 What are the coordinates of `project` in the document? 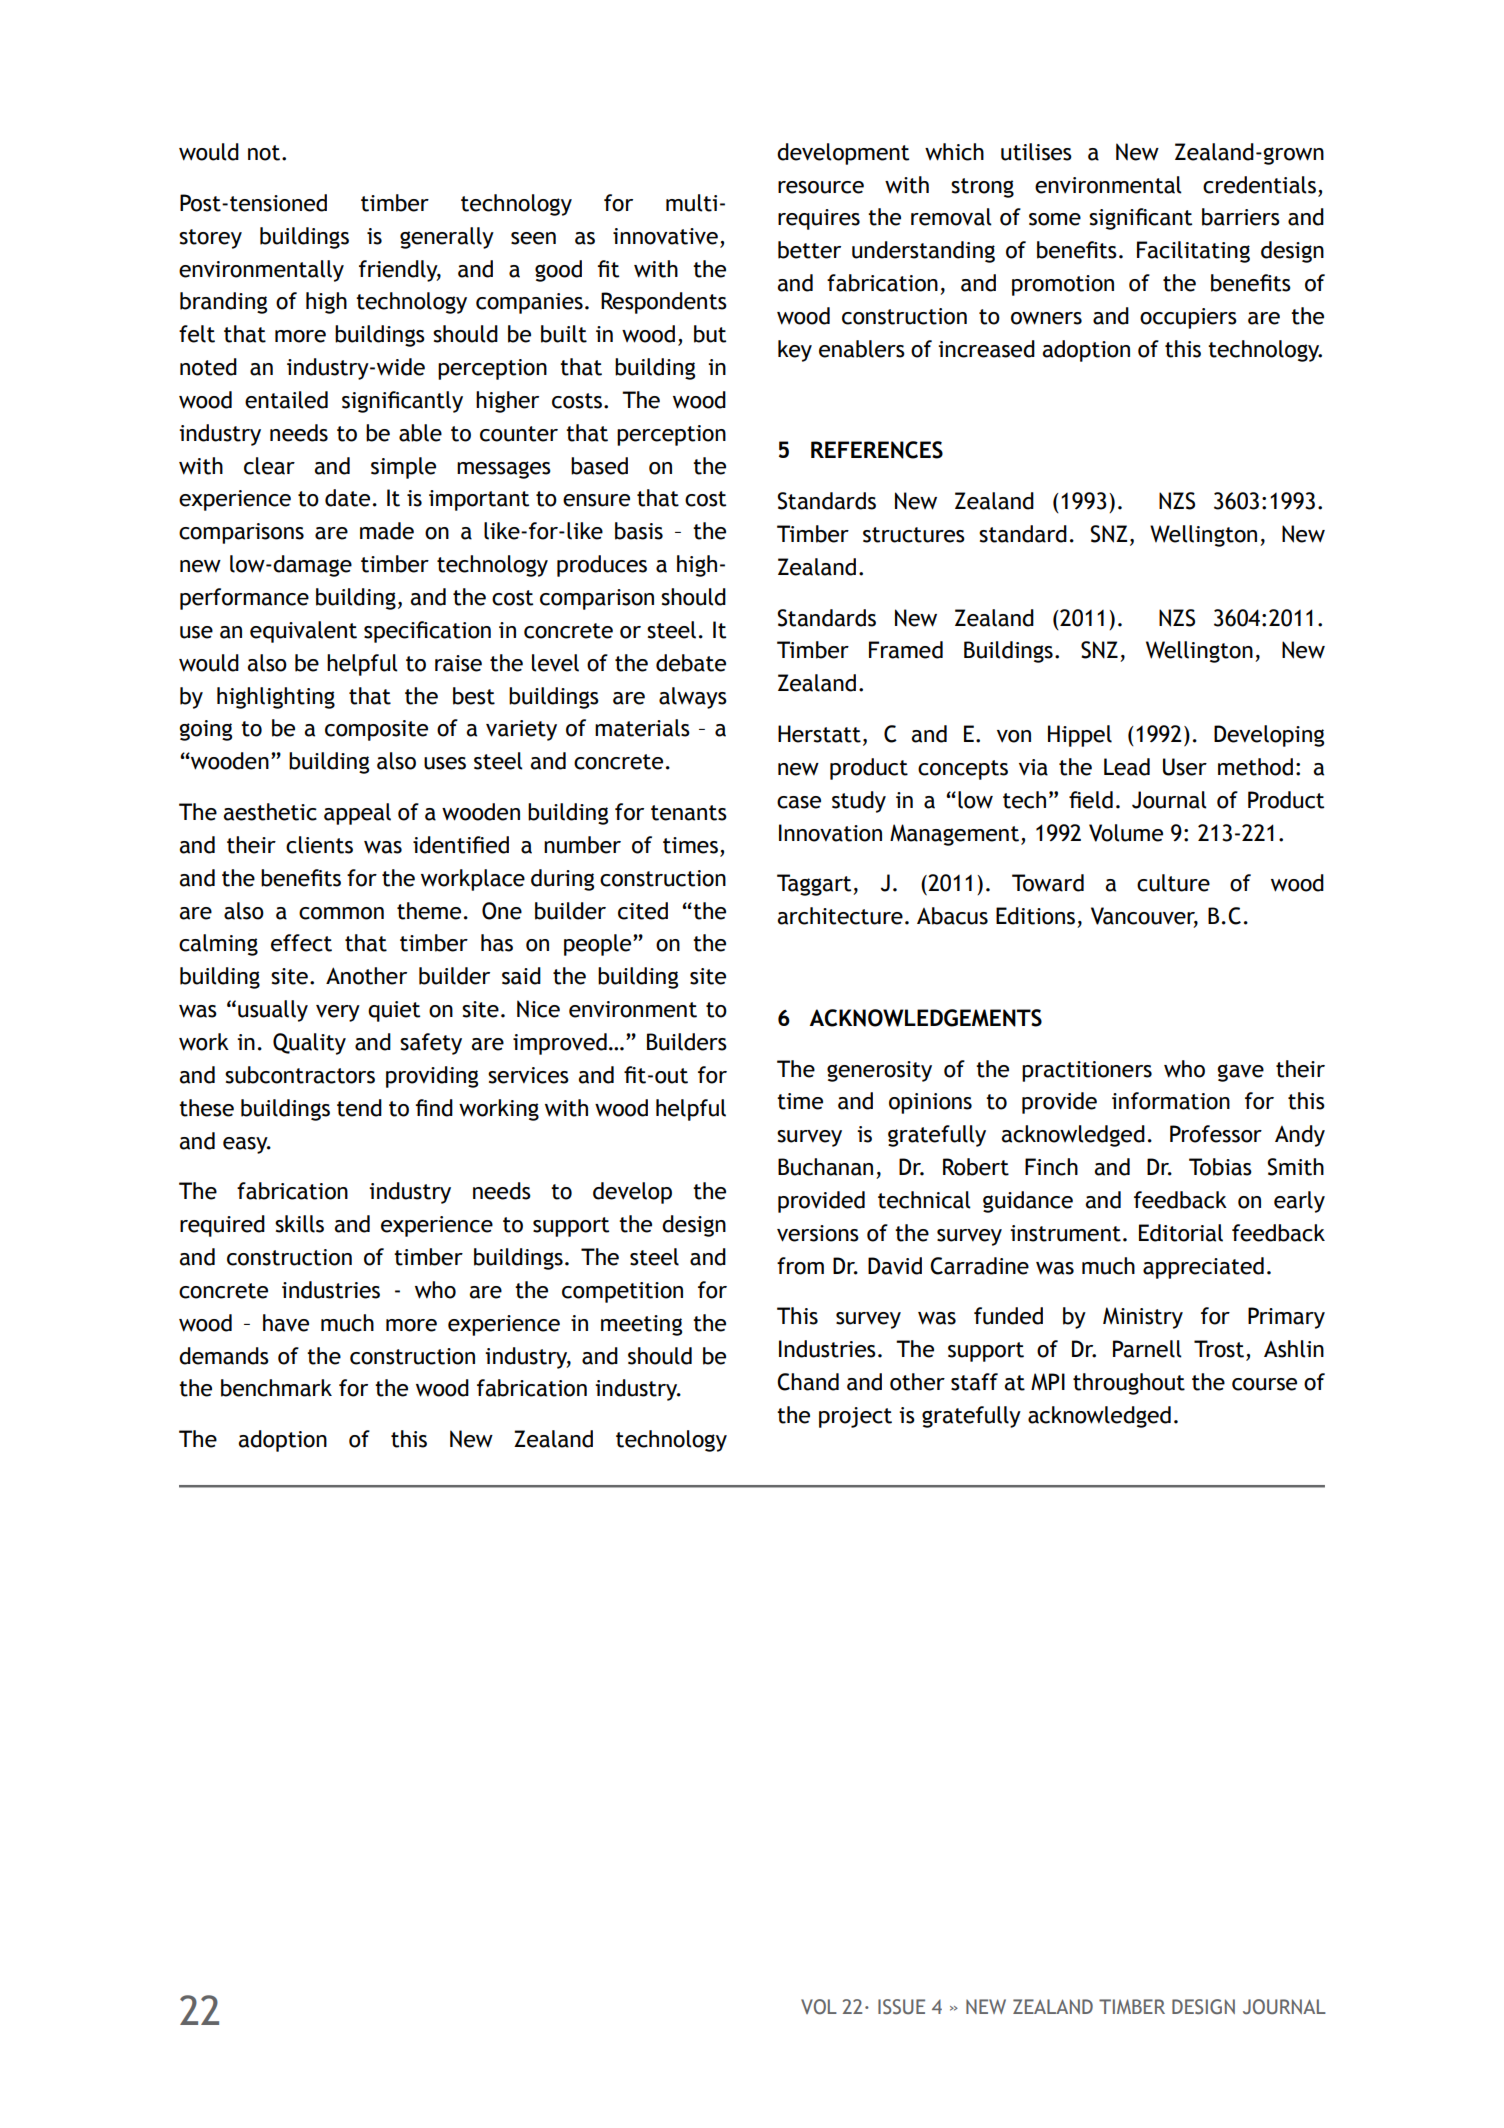 It's located at (855, 1417).
